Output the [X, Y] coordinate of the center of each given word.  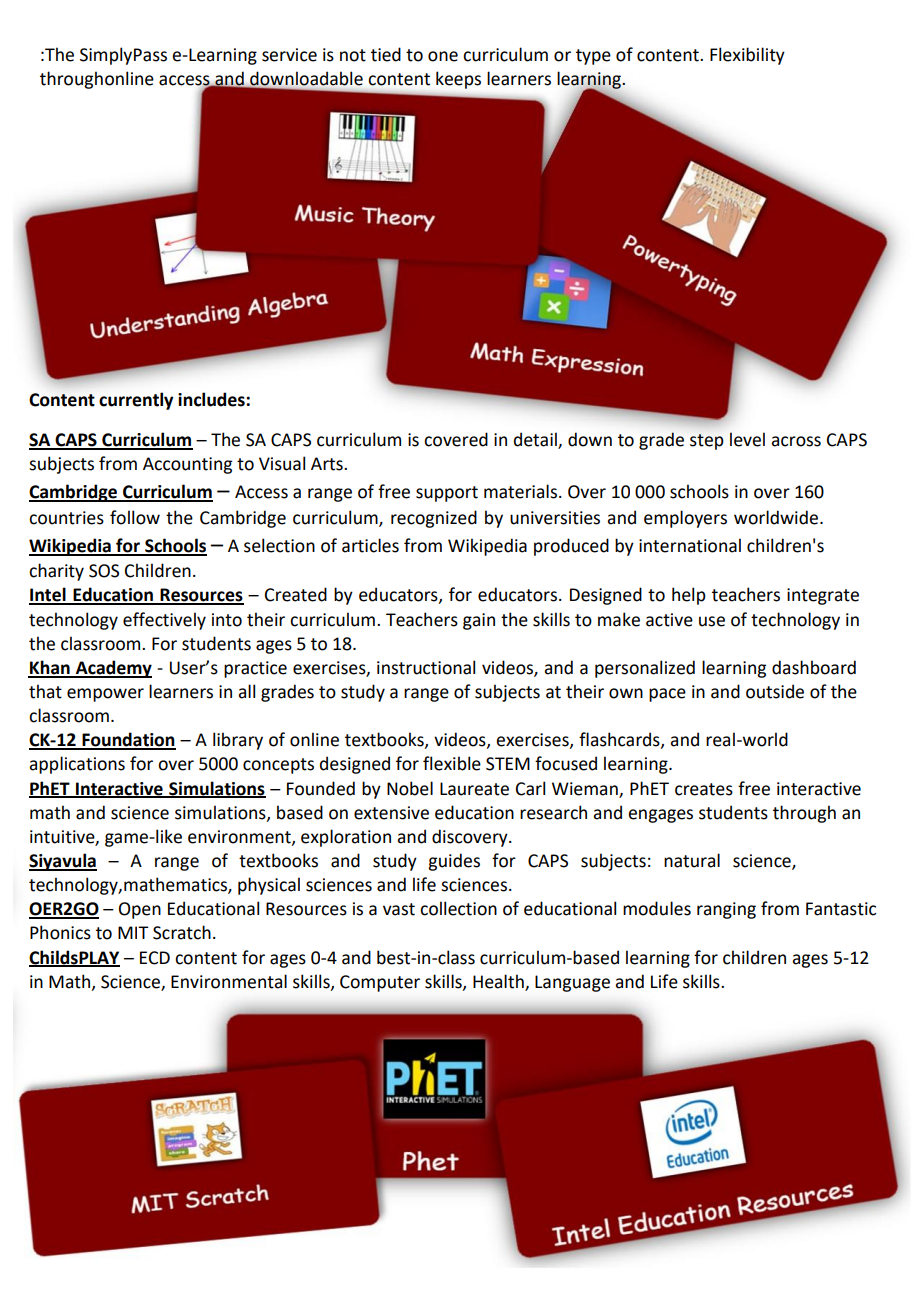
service [289, 55]
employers [685, 519]
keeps [458, 80]
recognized [434, 519]
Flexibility [747, 56]
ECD [155, 958]
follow [135, 517]
